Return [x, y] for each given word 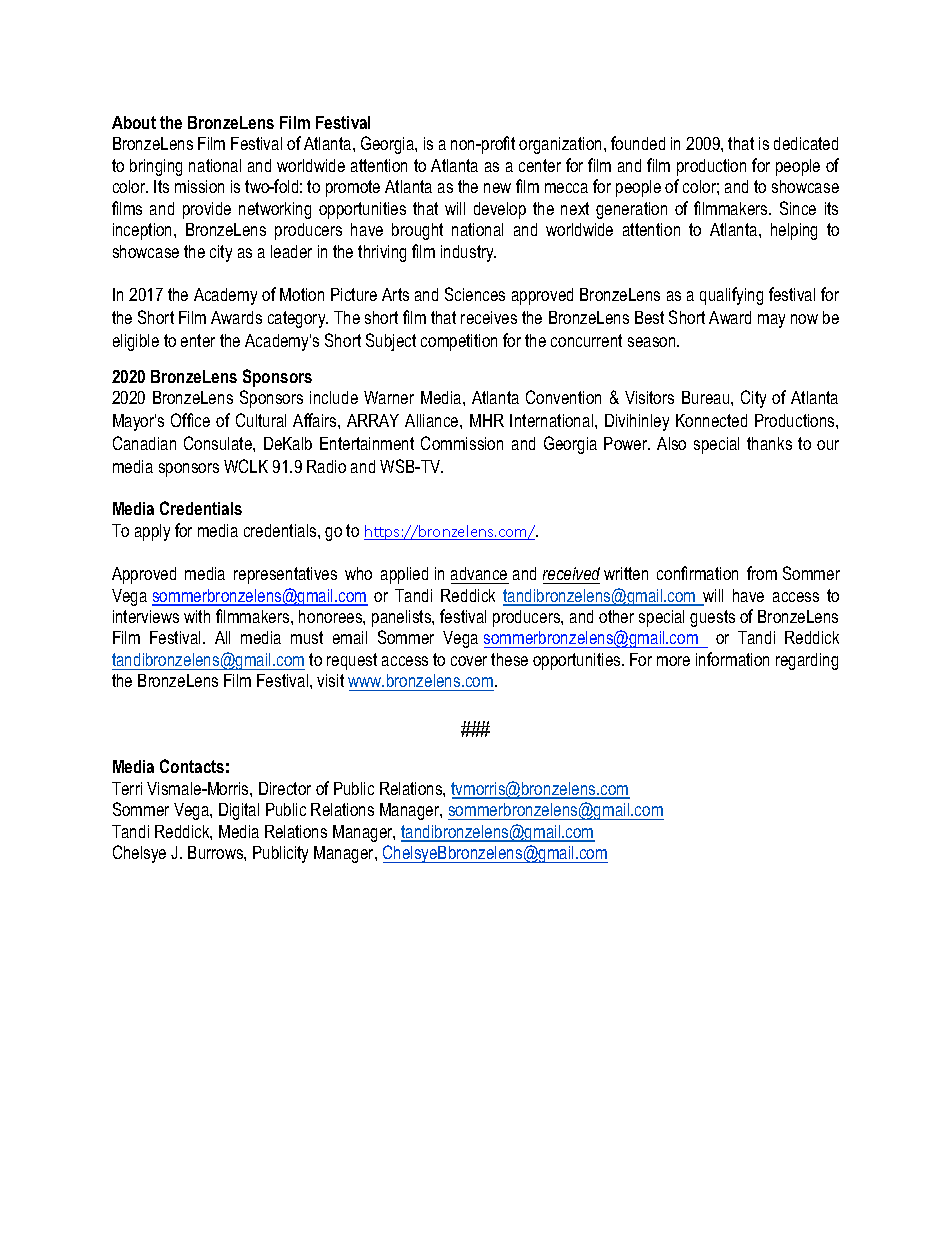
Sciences [475, 294]
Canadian [144, 443]
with [197, 616]
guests [712, 618]
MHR [487, 420]
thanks [769, 443]
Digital [239, 811]
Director [285, 788]
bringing [156, 167]
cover [469, 661]
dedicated [806, 143]
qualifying [731, 296]
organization [560, 145]
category [298, 319]
